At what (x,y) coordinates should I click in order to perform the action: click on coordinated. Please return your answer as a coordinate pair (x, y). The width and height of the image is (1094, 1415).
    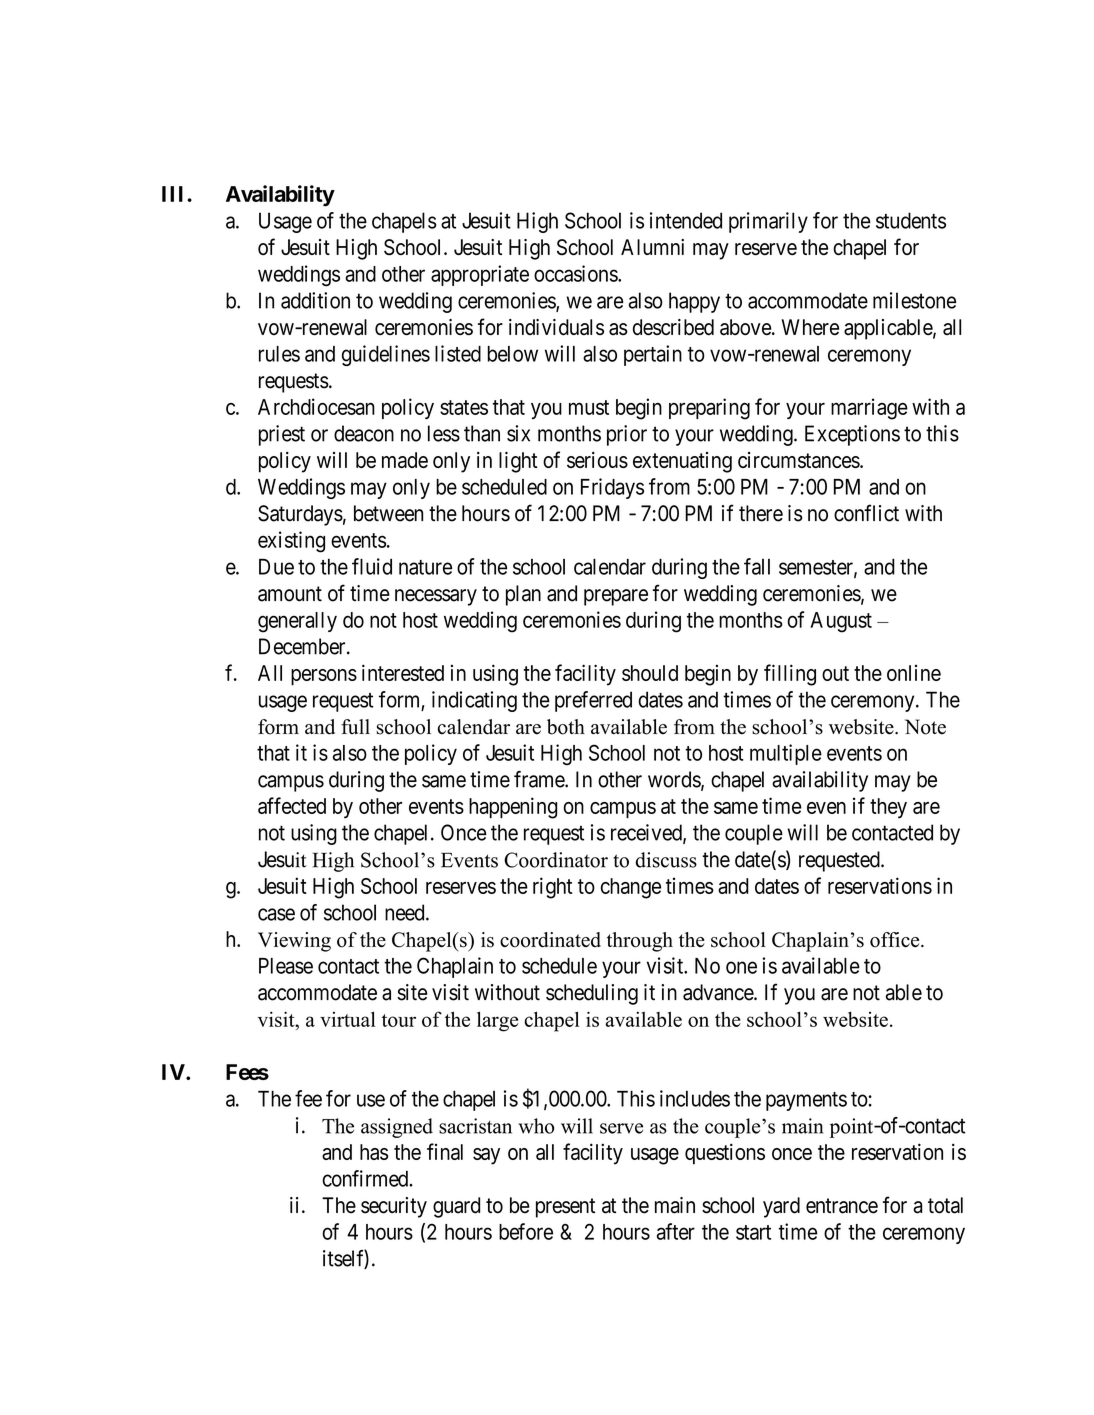
    Looking at the image, I should click on (550, 940).
